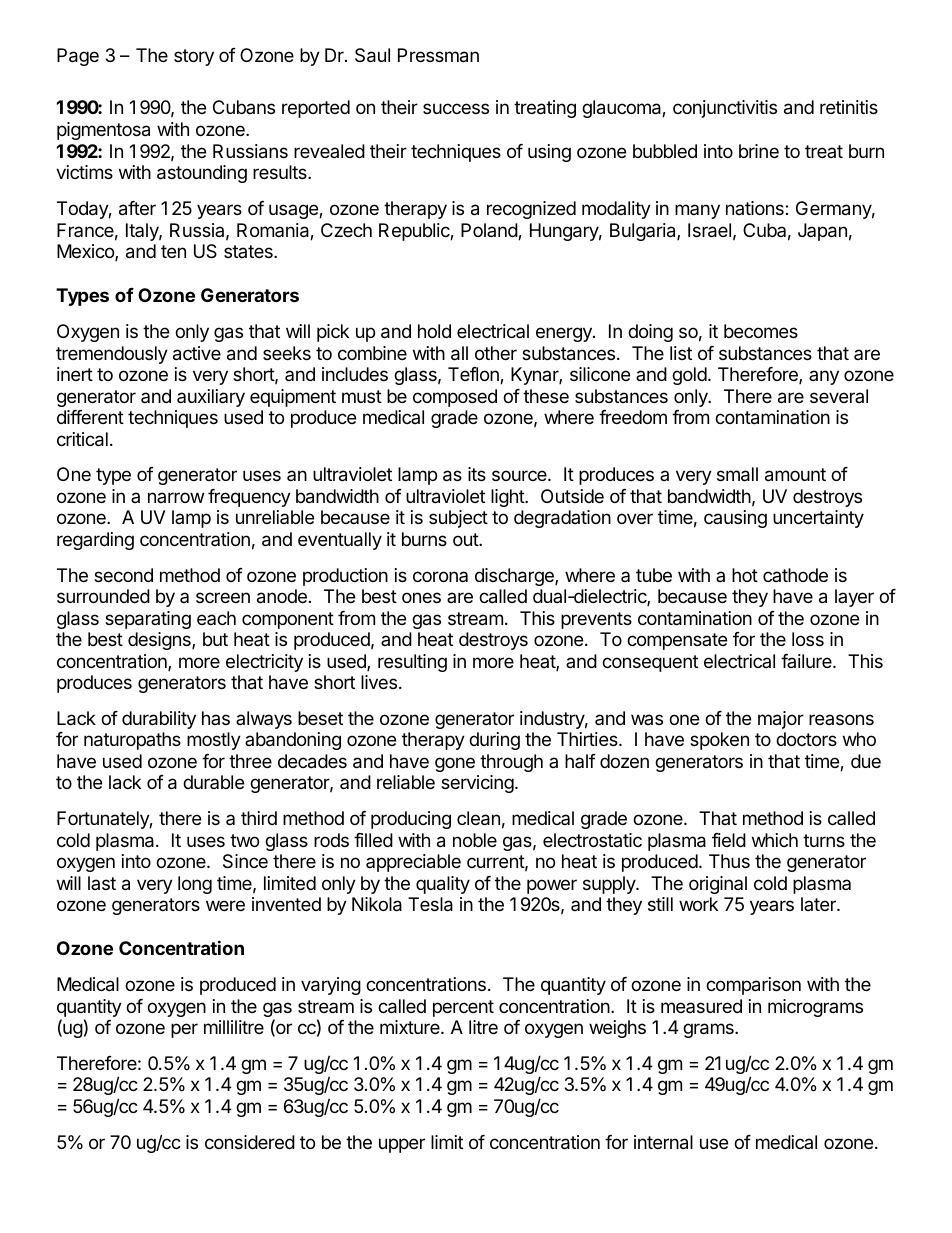 Image resolution: width=952 pixels, height=1233 pixels. What do you see at coordinates (440, 576) in the screenshot?
I see `corona` at bounding box center [440, 576].
